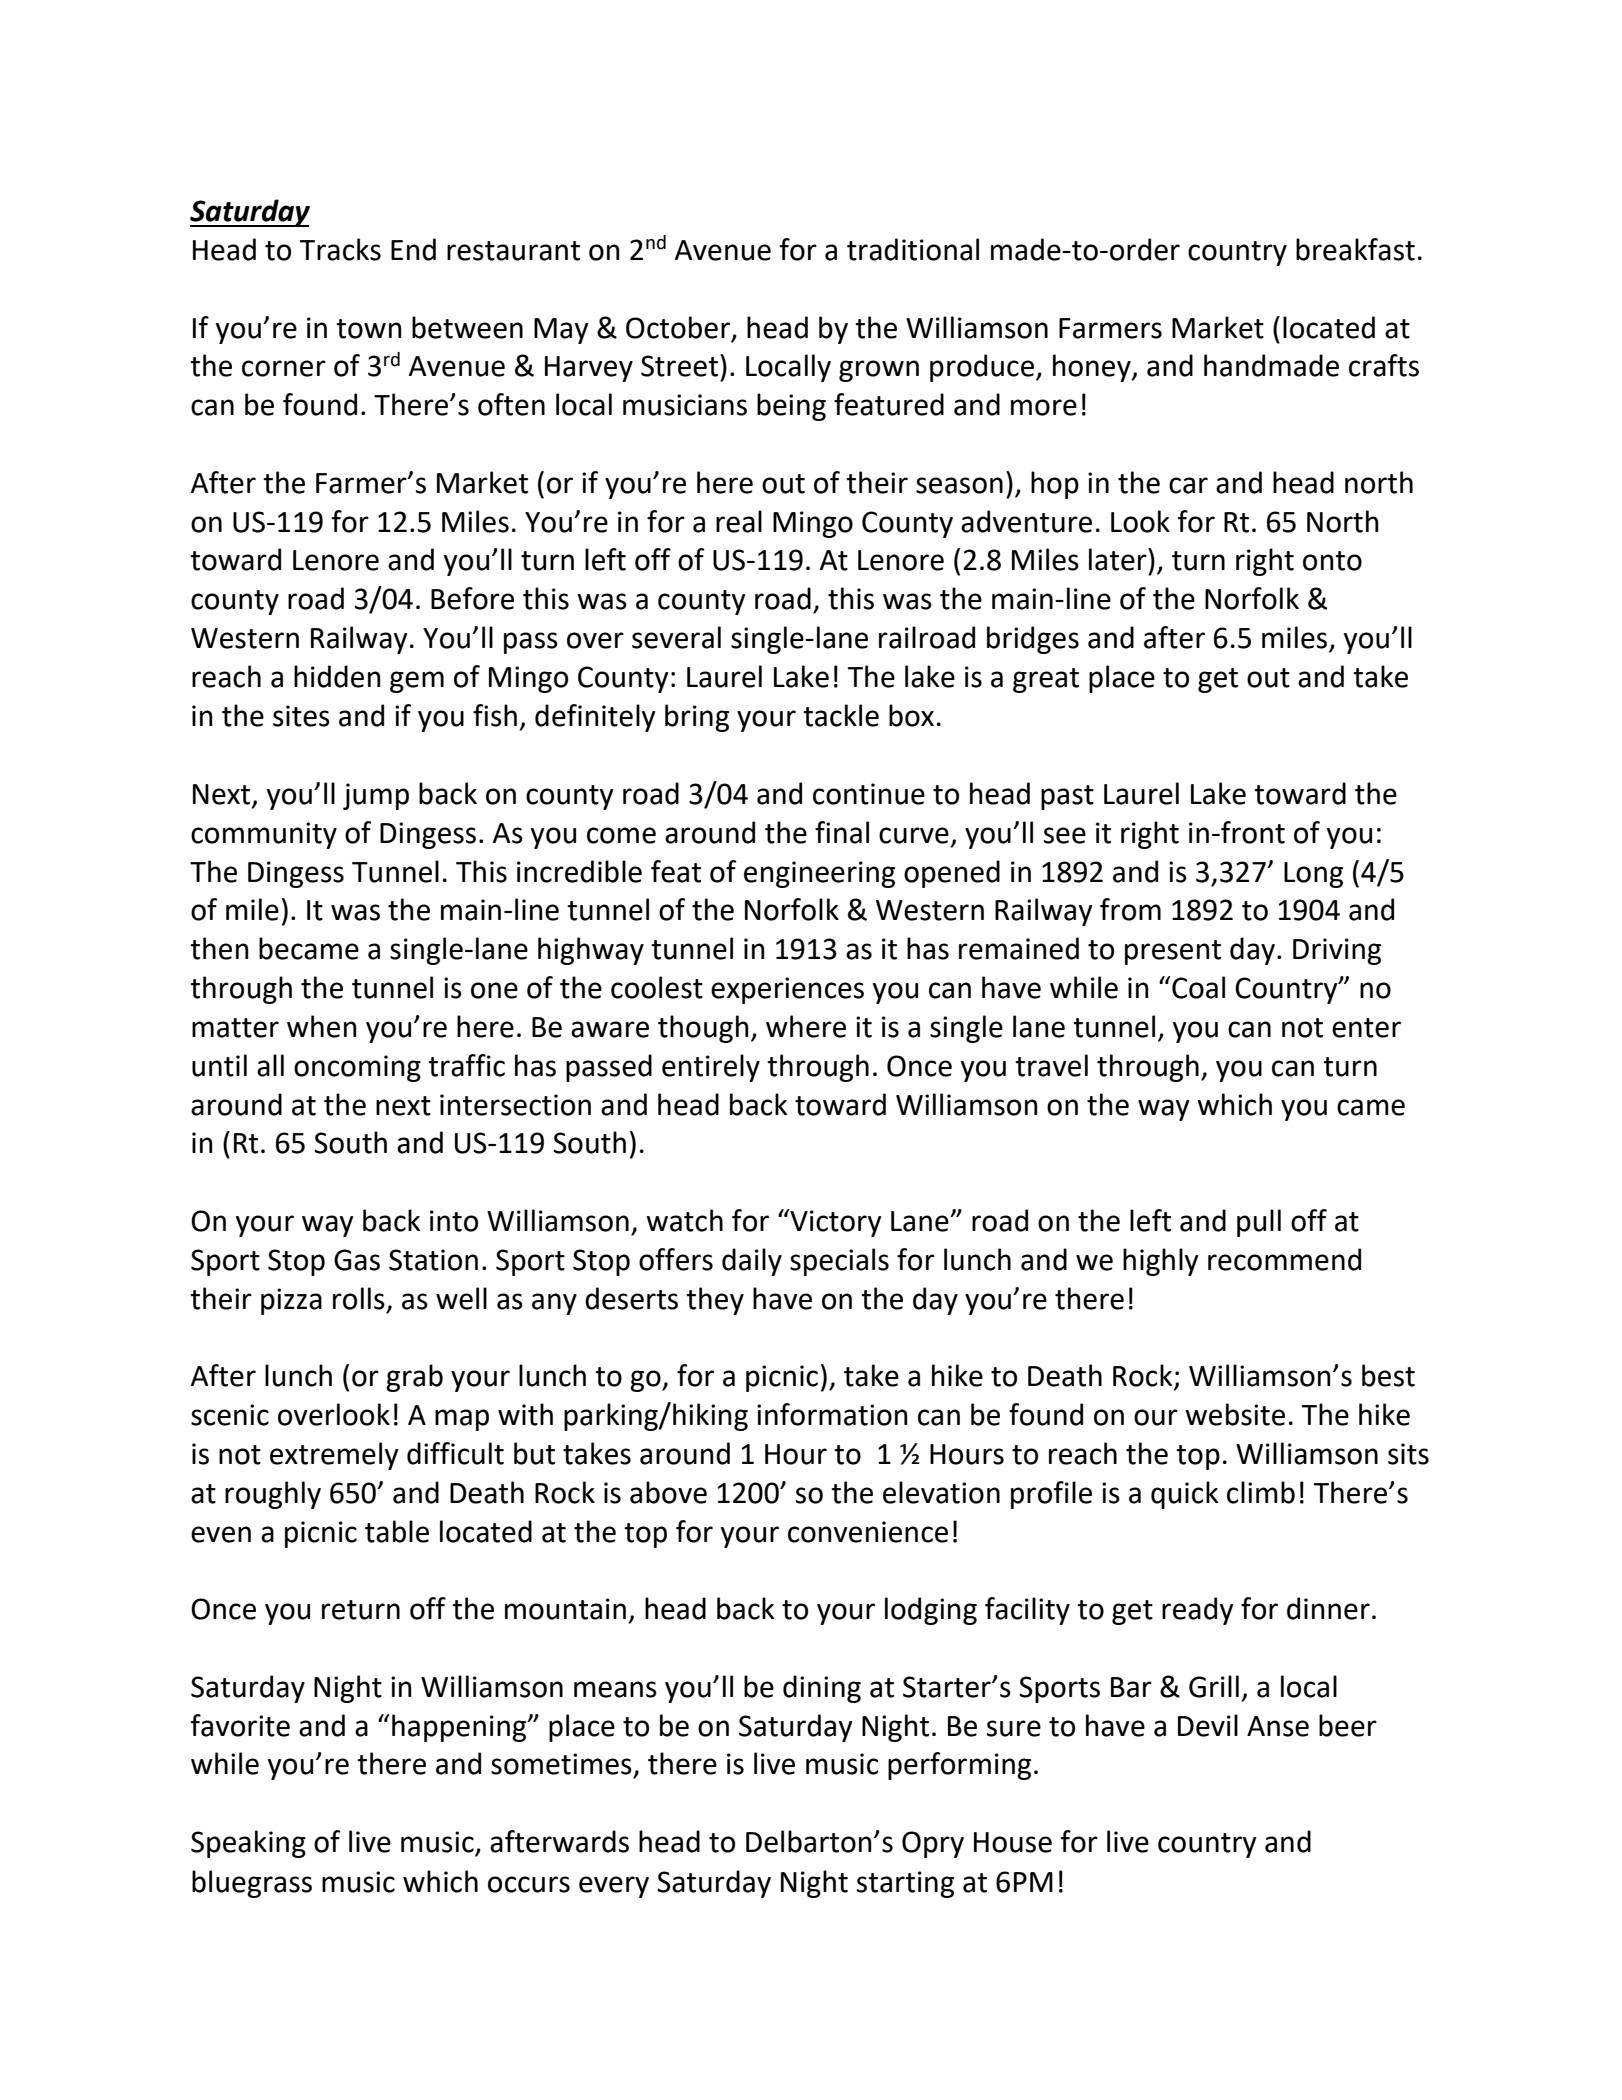 The height and width of the document is (2100, 1622). What do you see at coordinates (711, 1068) in the document?
I see `entirely` at bounding box center [711, 1068].
